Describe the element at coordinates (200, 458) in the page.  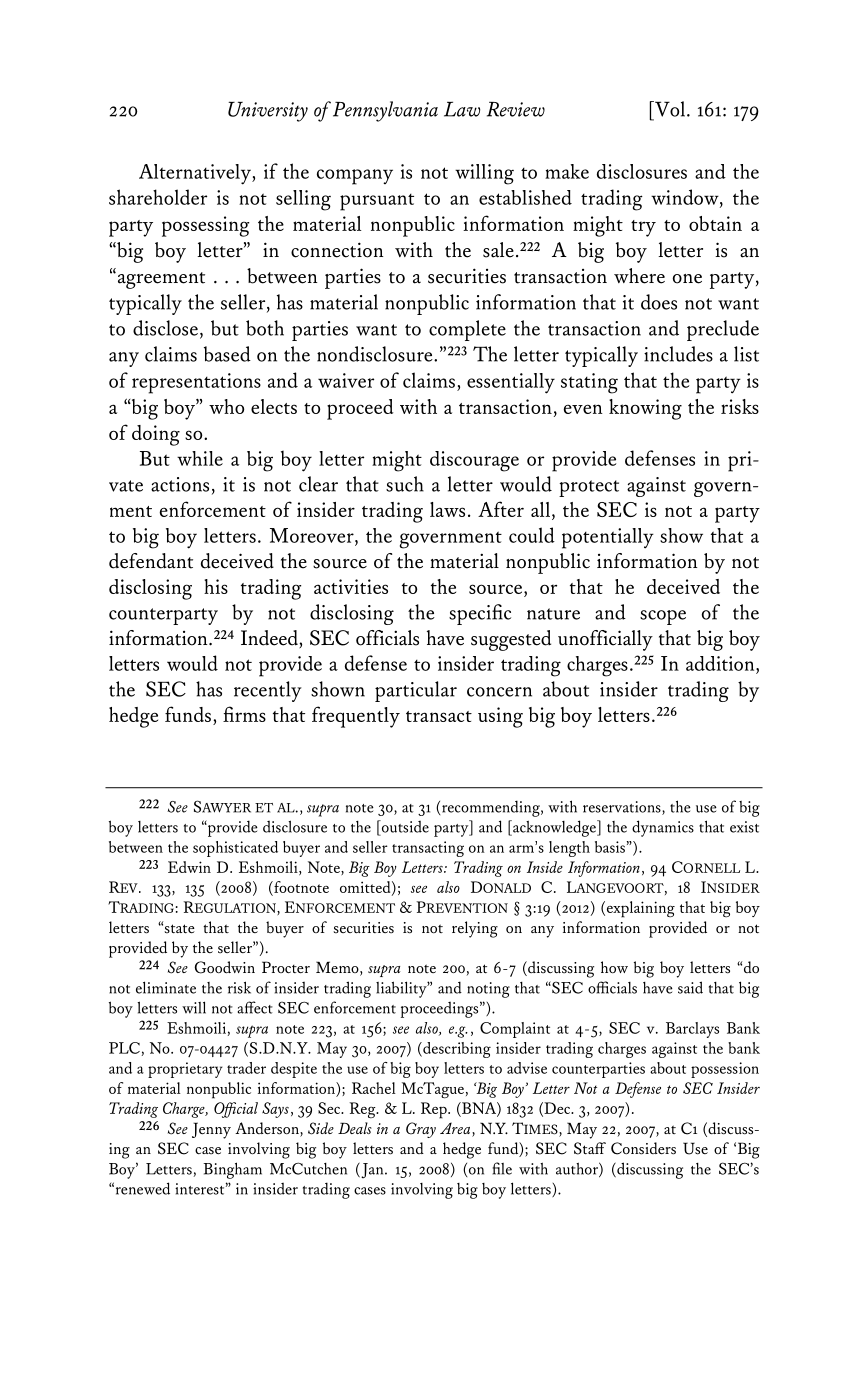
I see `while` at that location.
